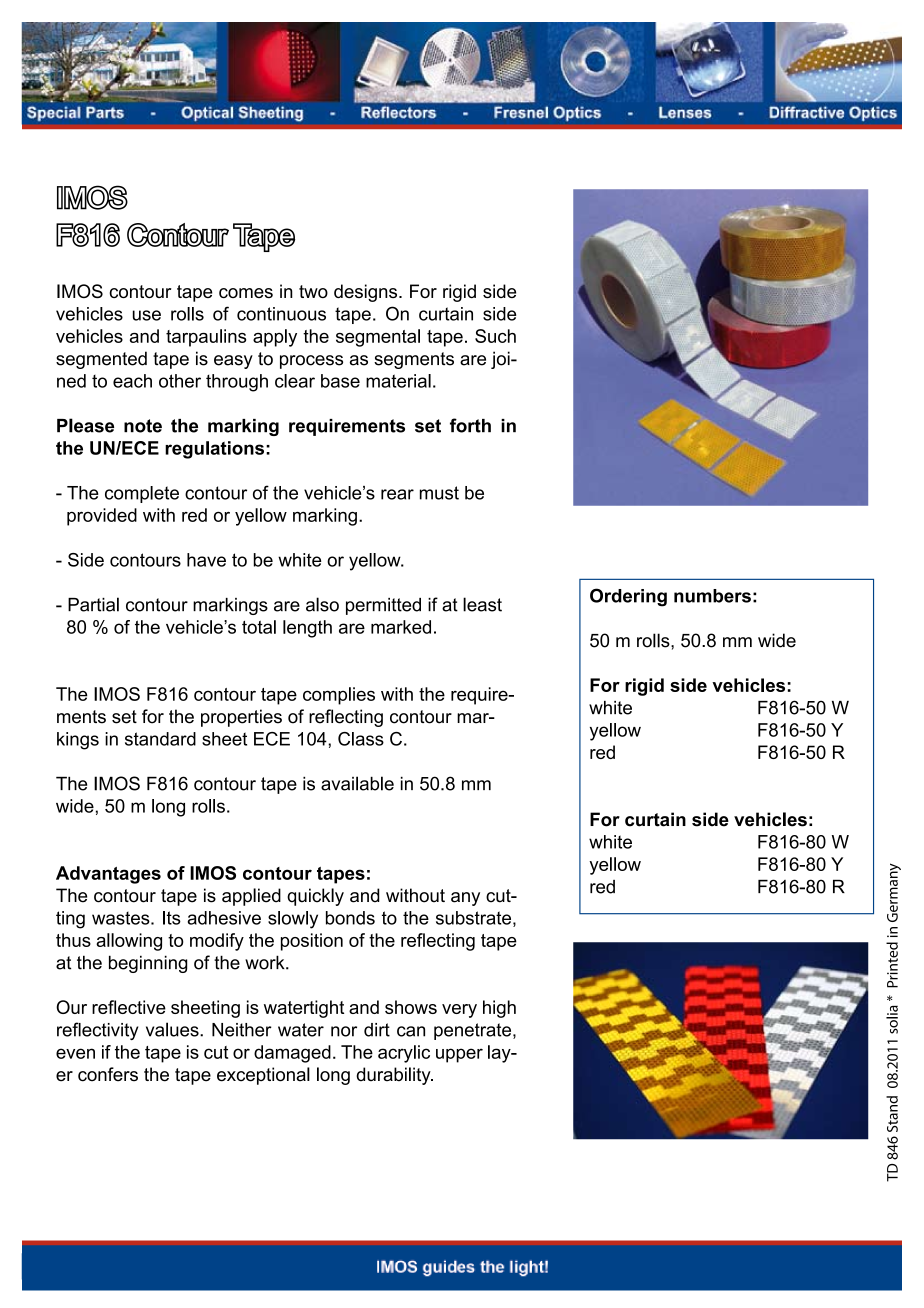 The height and width of the screenshot is (1308, 924). I want to click on Advantages, so click(108, 875).
